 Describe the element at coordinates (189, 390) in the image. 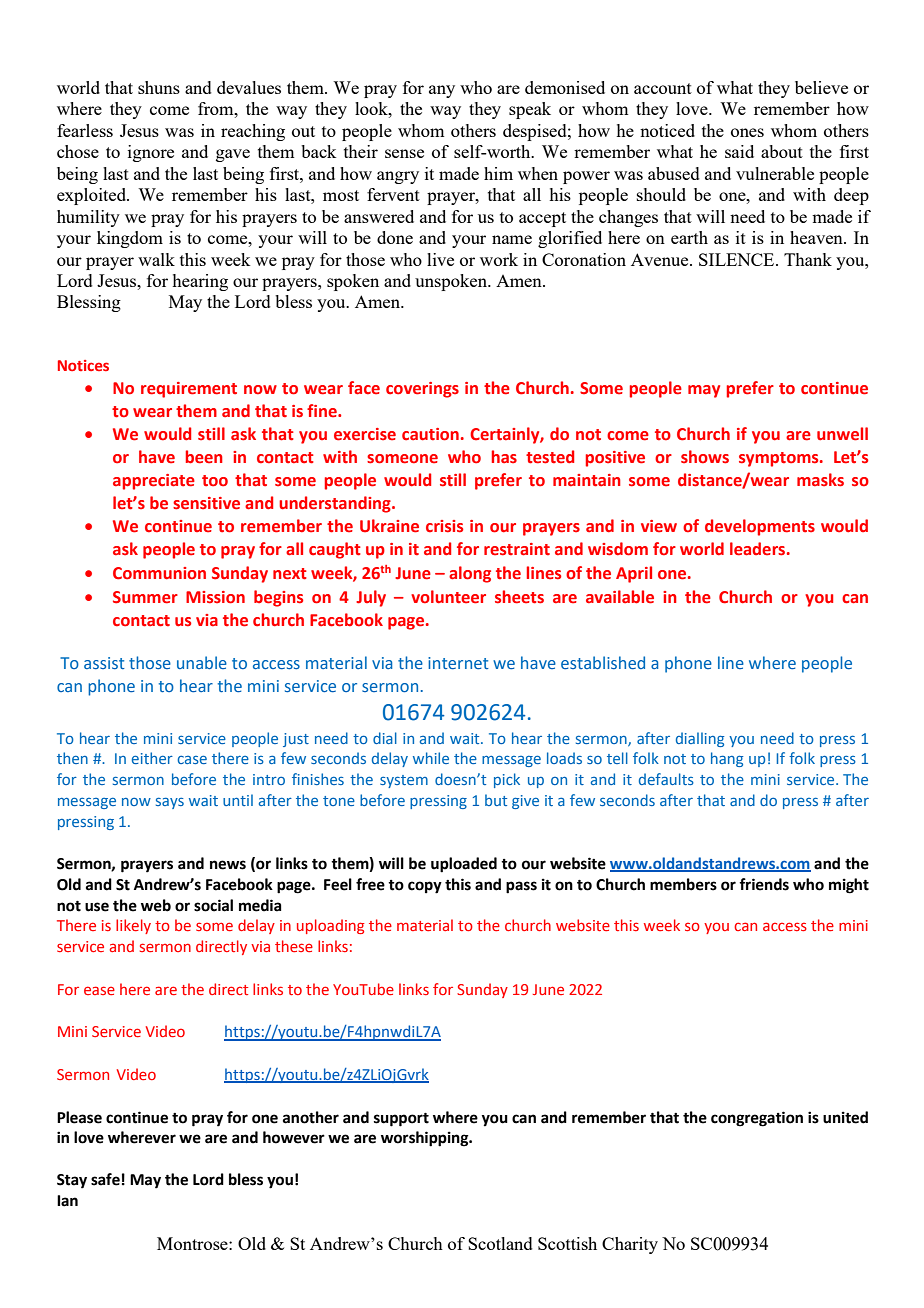

I see `requirement` at that location.
